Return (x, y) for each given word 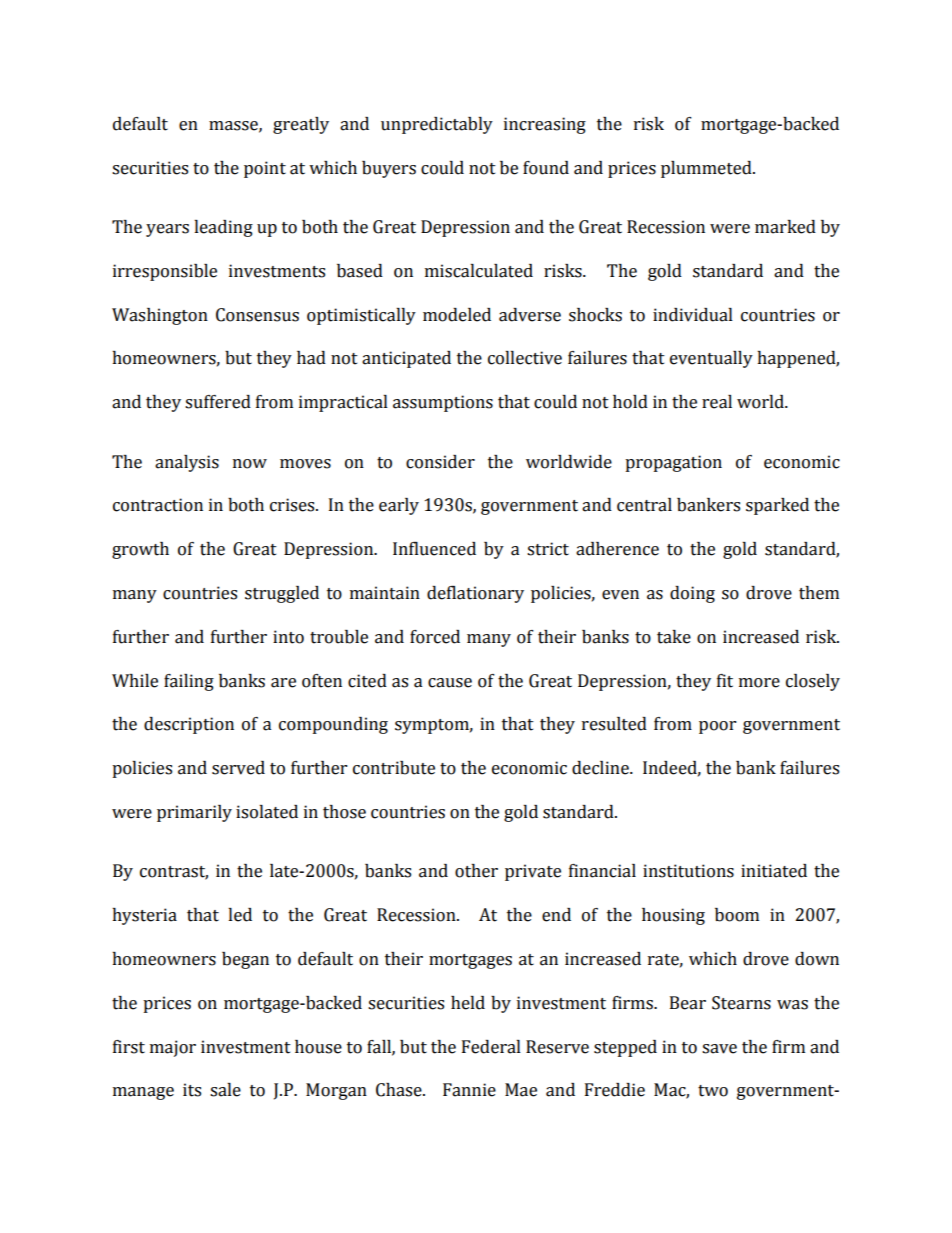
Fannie (469, 1090)
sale (225, 1090)
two (713, 1091)
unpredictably (437, 125)
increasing (545, 125)
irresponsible (165, 272)
